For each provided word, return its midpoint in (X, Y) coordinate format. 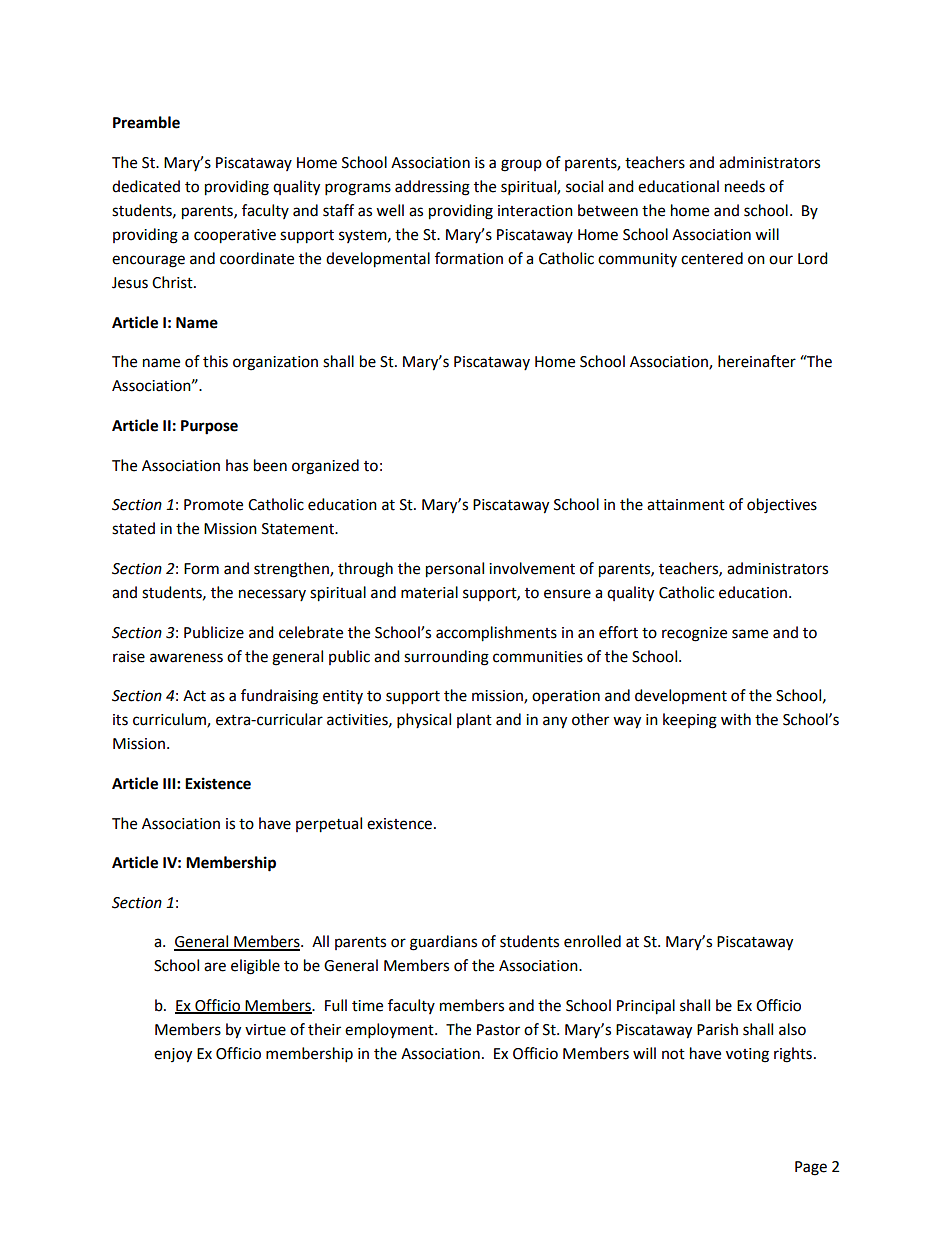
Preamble (146, 122)
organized (325, 467)
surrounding (446, 658)
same (750, 634)
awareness (186, 658)
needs (745, 186)
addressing (432, 188)
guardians (443, 943)
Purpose (209, 427)
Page (811, 1168)
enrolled (592, 941)
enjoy (173, 1055)
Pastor (498, 1030)
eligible (255, 967)
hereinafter (757, 361)
